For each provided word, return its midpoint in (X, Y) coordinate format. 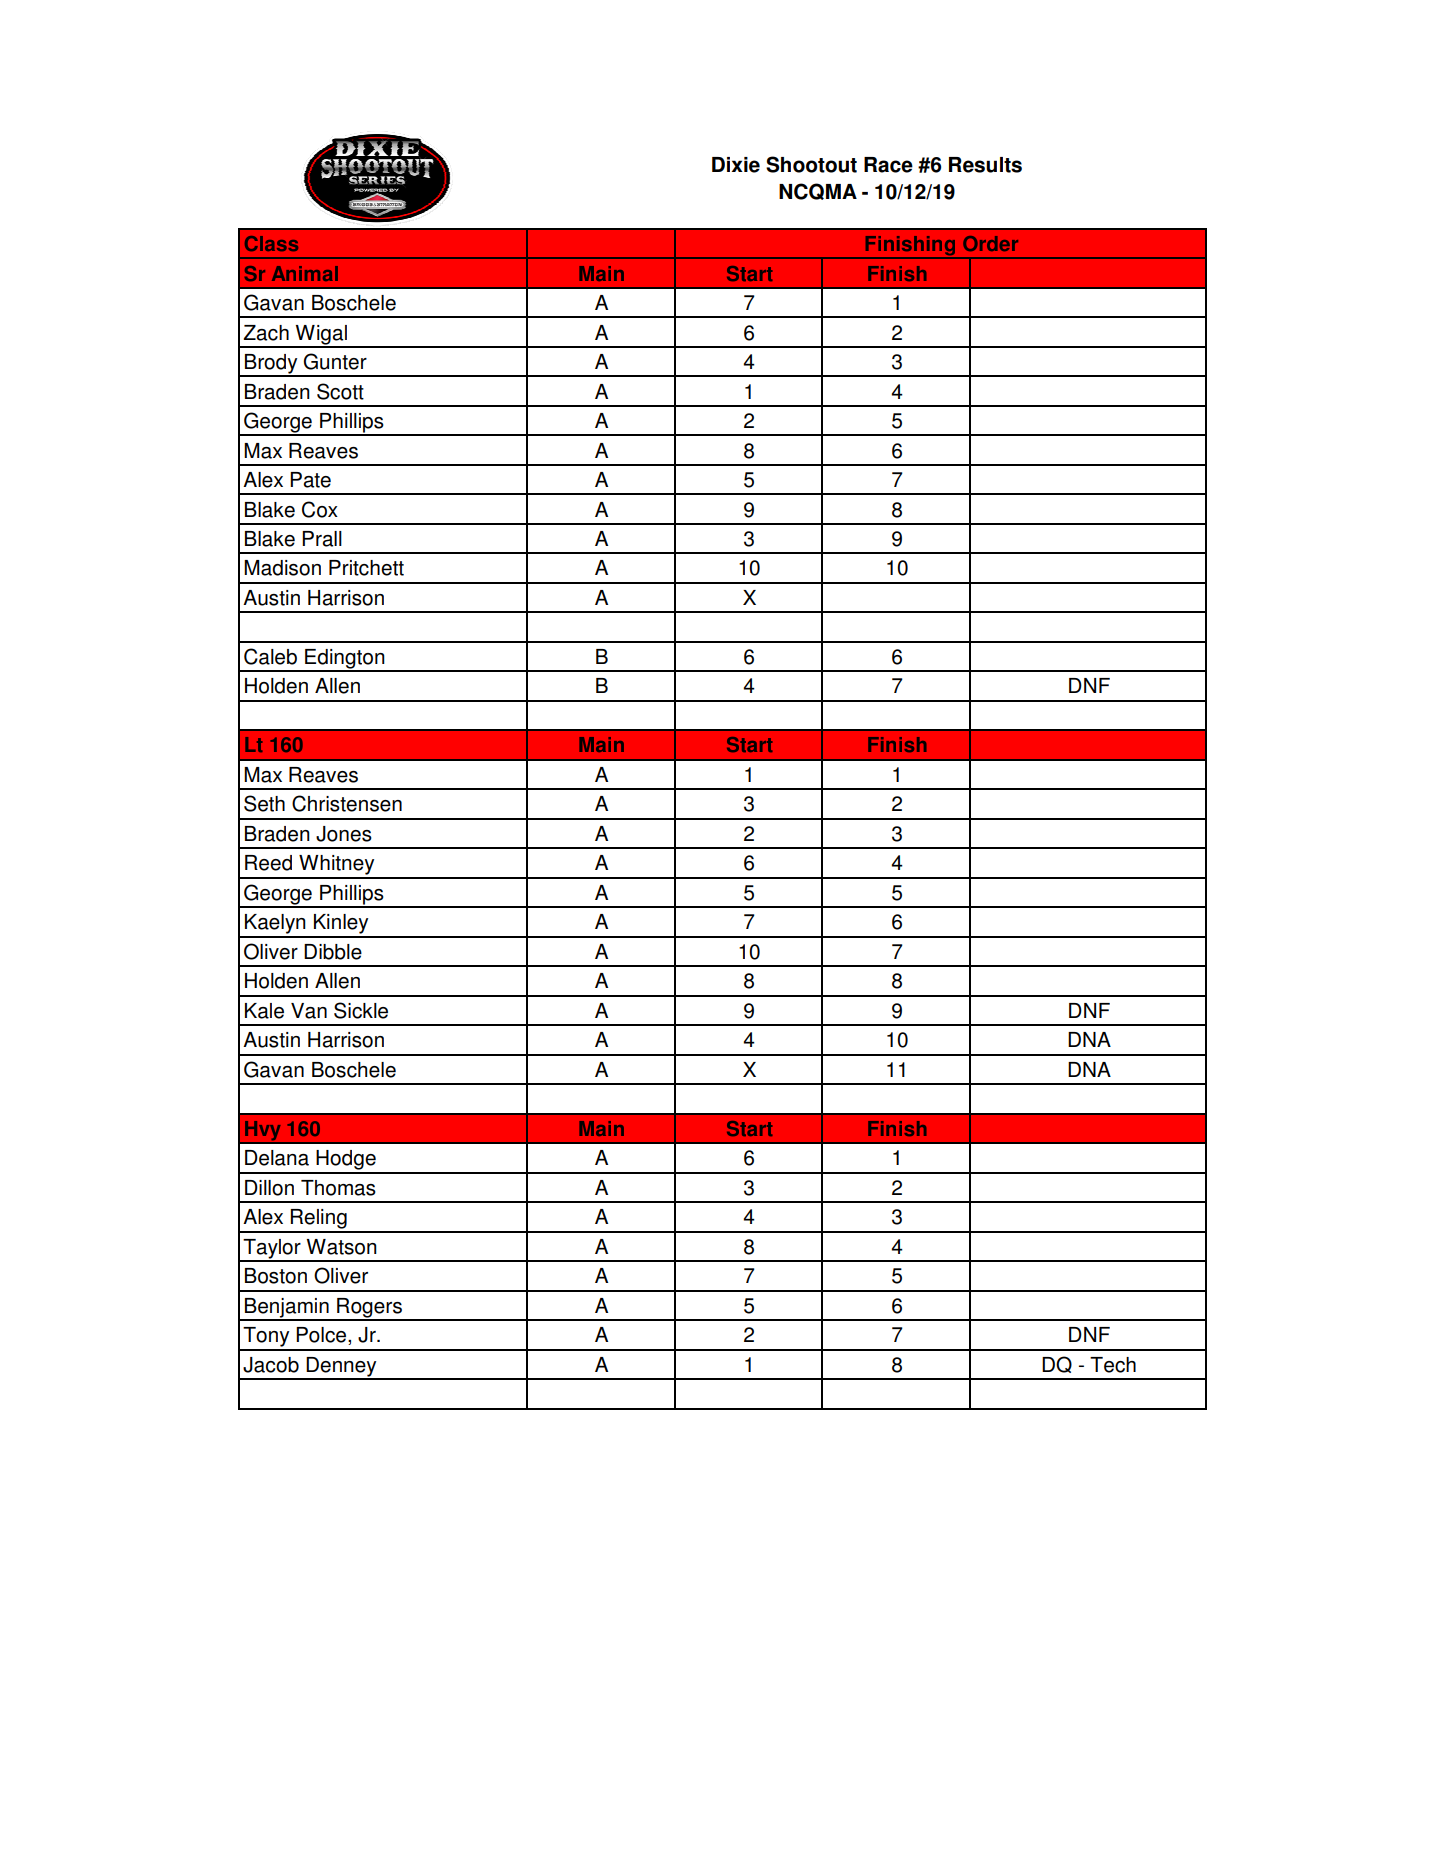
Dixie (736, 165)
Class (271, 243)
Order (990, 243)
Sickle (361, 1010)
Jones (344, 834)
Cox (320, 509)
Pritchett (366, 568)
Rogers (369, 1309)
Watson (342, 1247)
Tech (1113, 1365)
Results (985, 165)
